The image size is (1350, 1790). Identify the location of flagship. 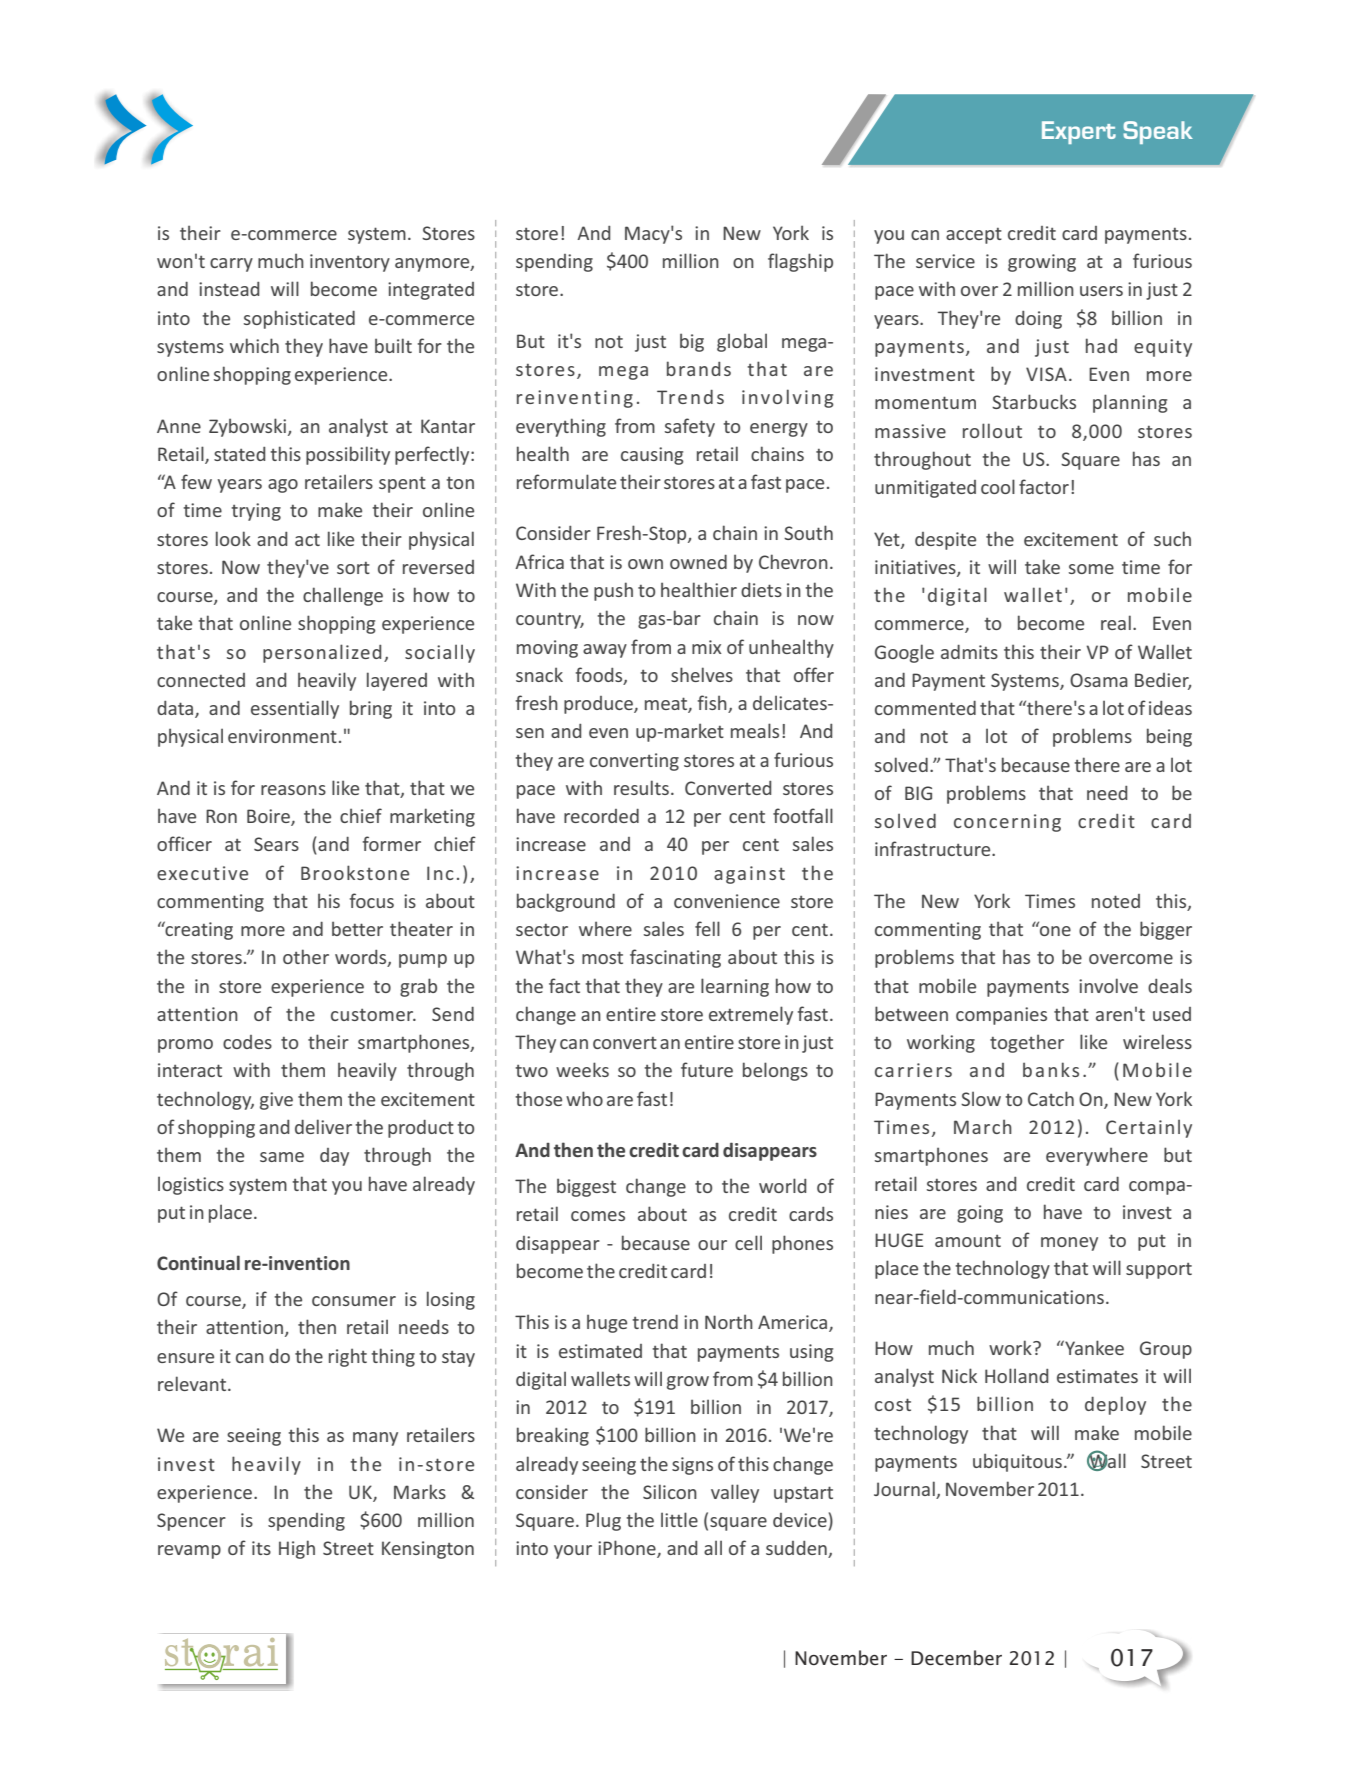
(800, 262).
